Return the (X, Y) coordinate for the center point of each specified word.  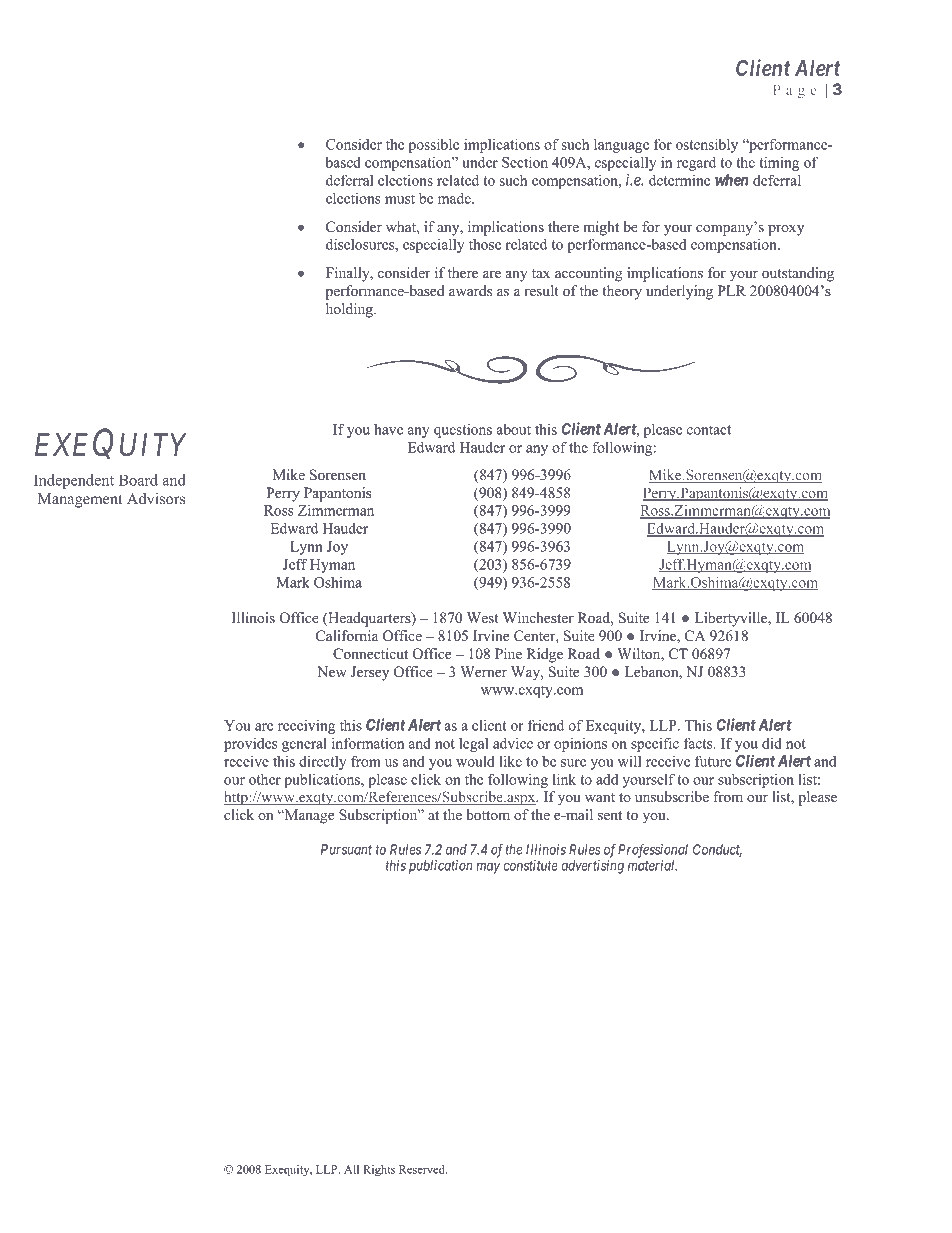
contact (709, 430)
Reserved (423, 1169)
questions (463, 430)
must (400, 199)
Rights (379, 1170)
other (265, 779)
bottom (488, 814)
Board (138, 480)
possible (434, 145)
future (713, 761)
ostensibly (707, 145)
